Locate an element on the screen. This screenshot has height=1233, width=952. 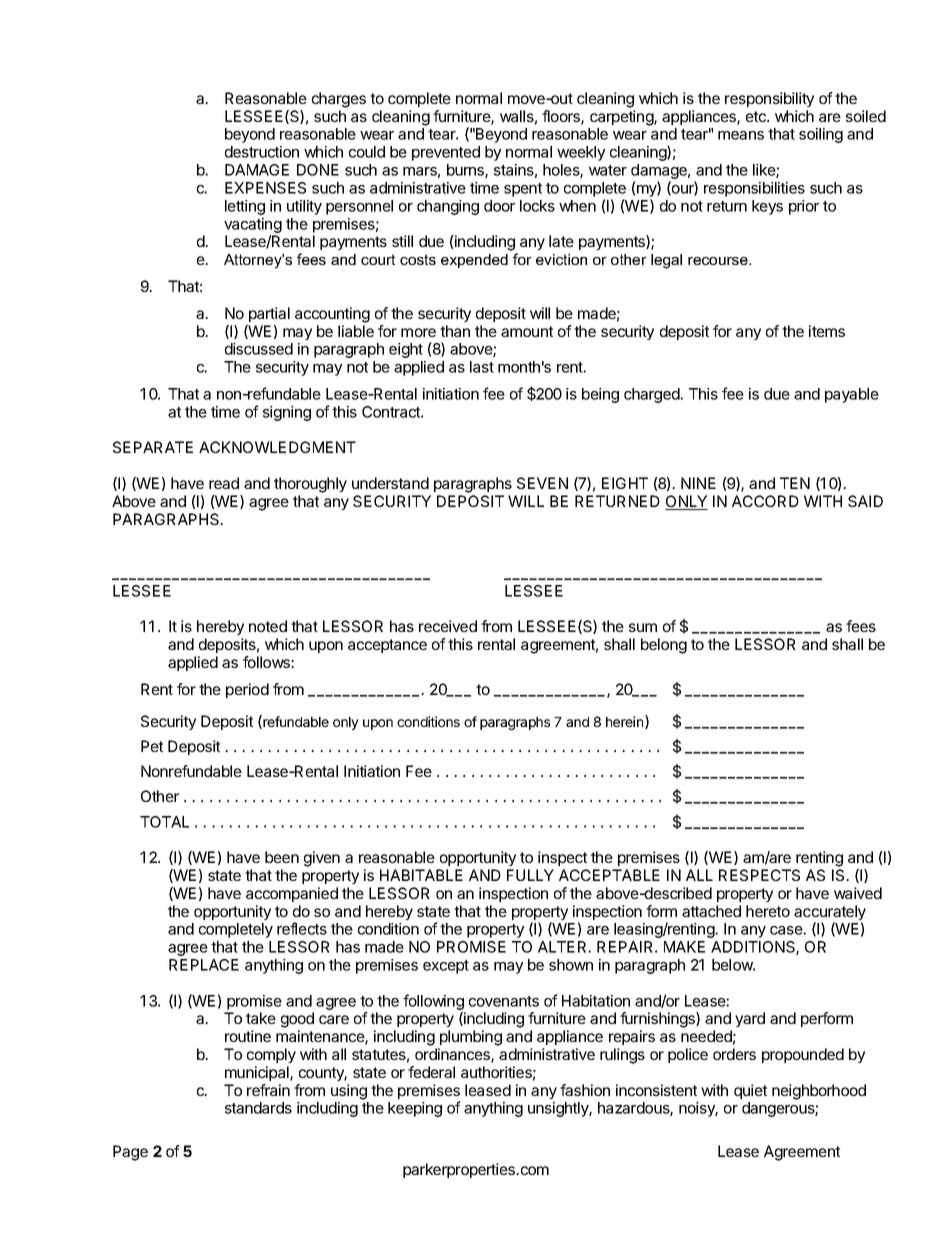
discussed is located at coordinates (259, 349).
